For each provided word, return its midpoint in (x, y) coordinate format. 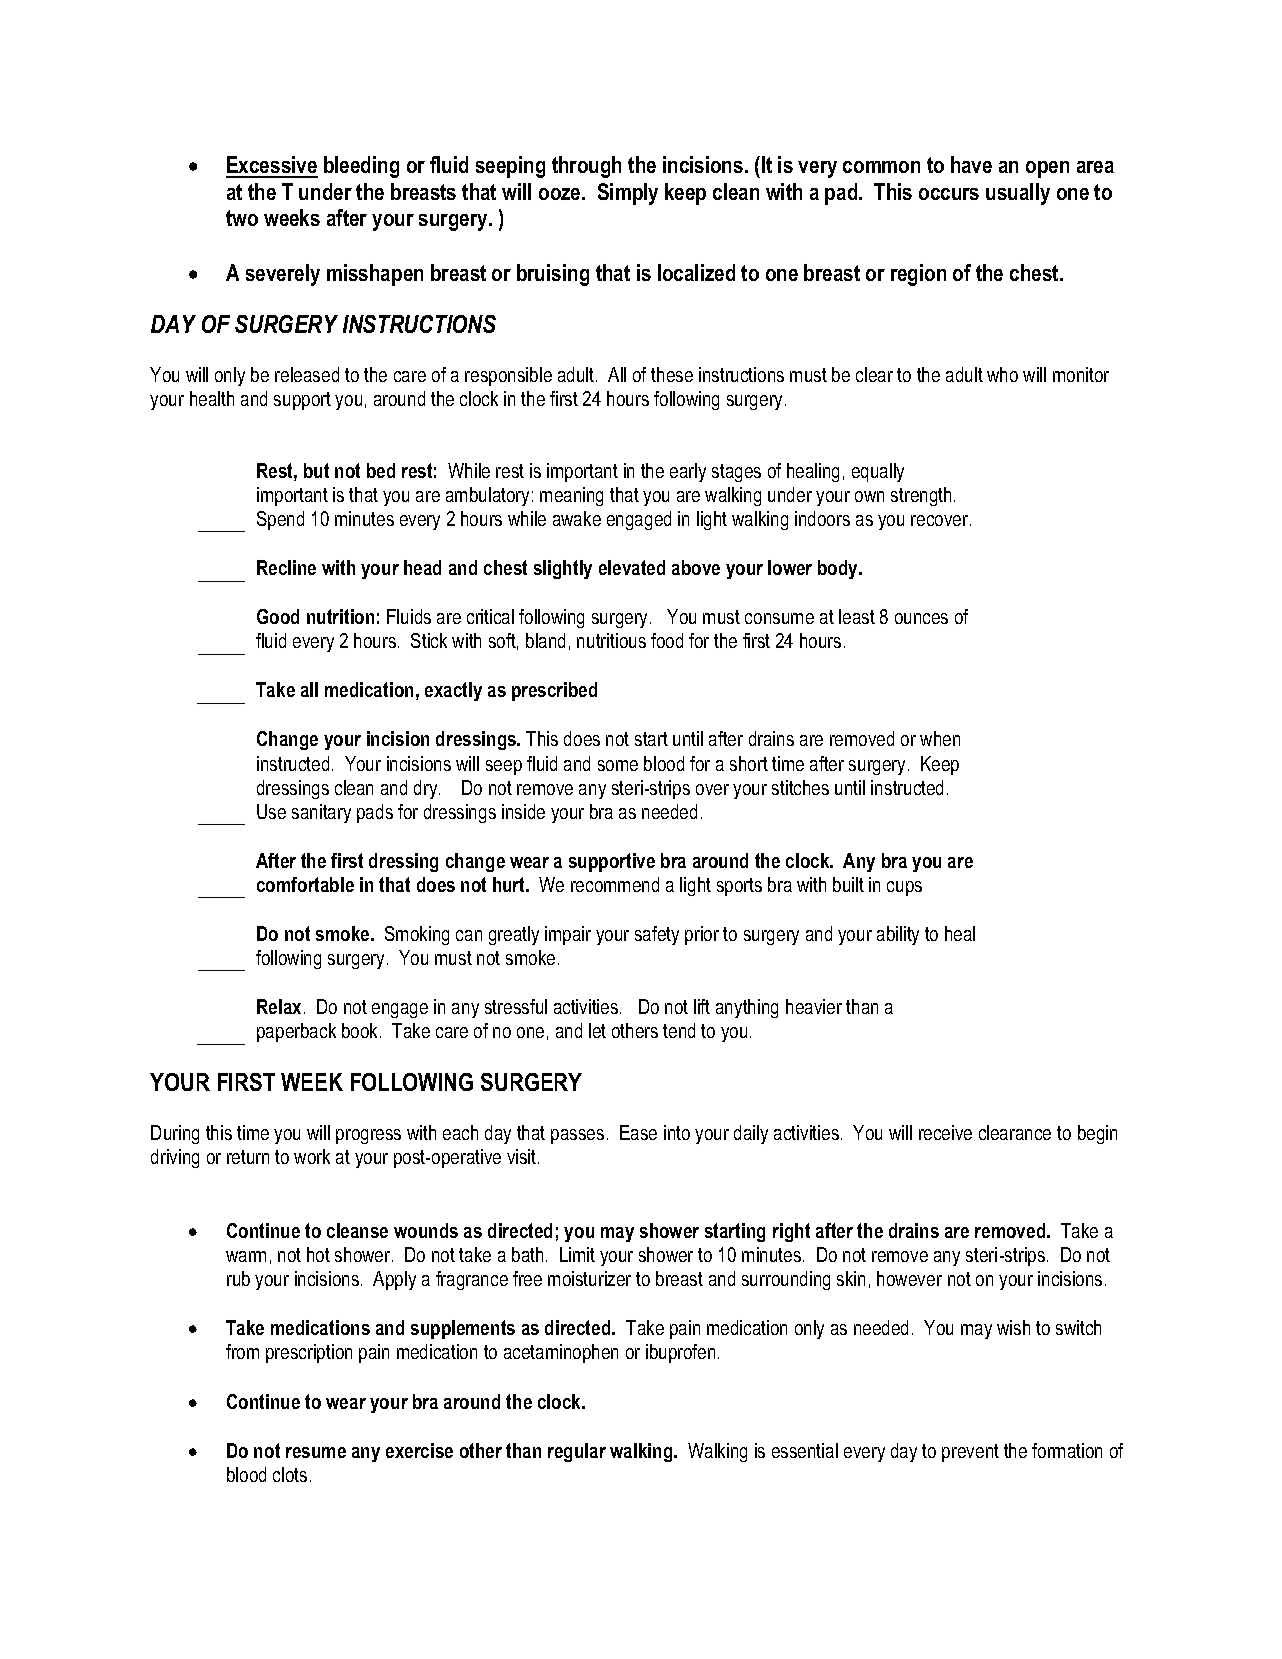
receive (945, 1132)
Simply (628, 194)
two (242, 218)
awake (577, 518)
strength (921, 496)
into (677, 1132)
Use (271, 811)
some (618, 765)
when (940, 738)
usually (1018, 194)
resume (316, 1452)
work (312, 1156)
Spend (280, 520)
